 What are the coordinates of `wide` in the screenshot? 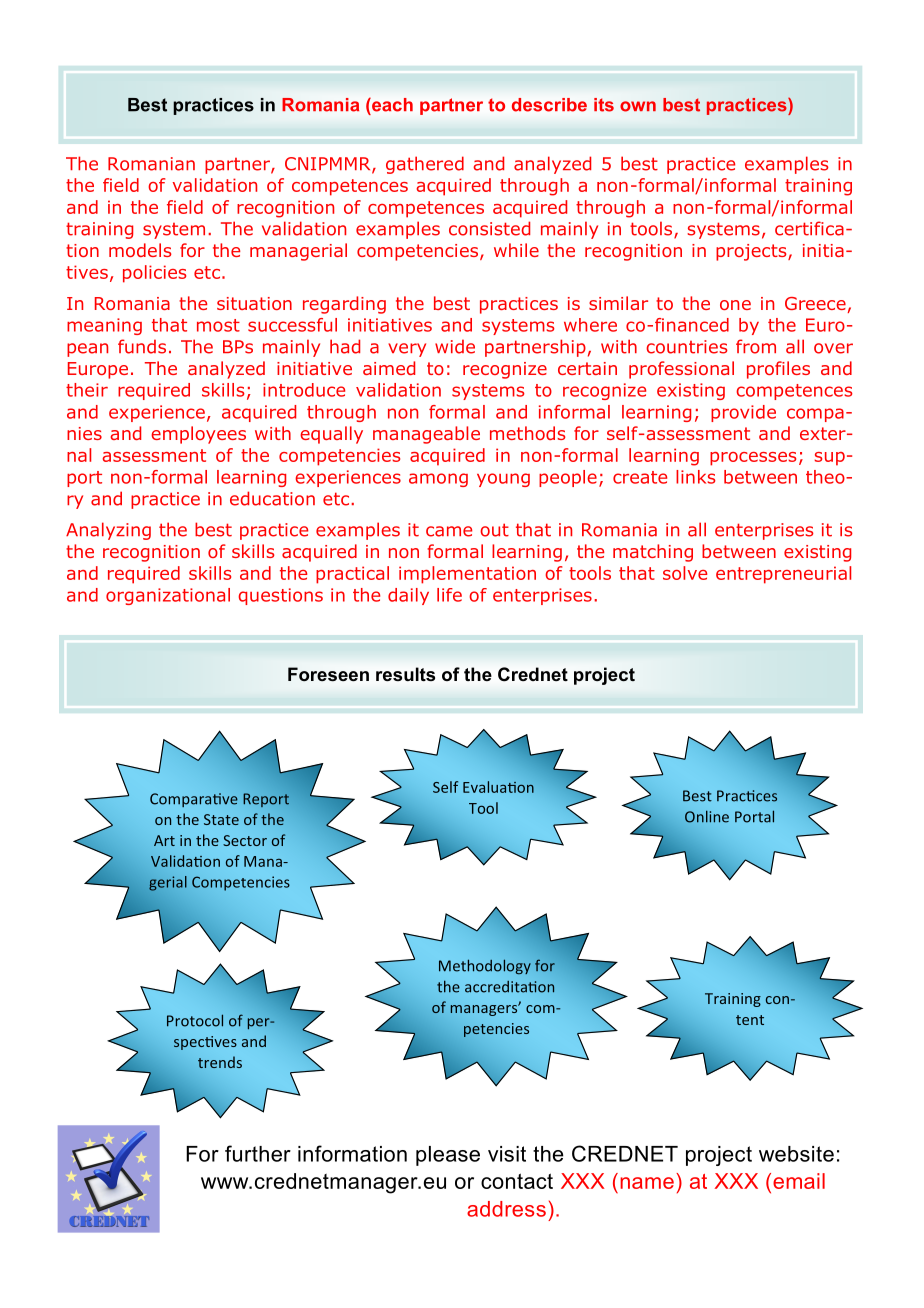 It's located at (455, 346).
